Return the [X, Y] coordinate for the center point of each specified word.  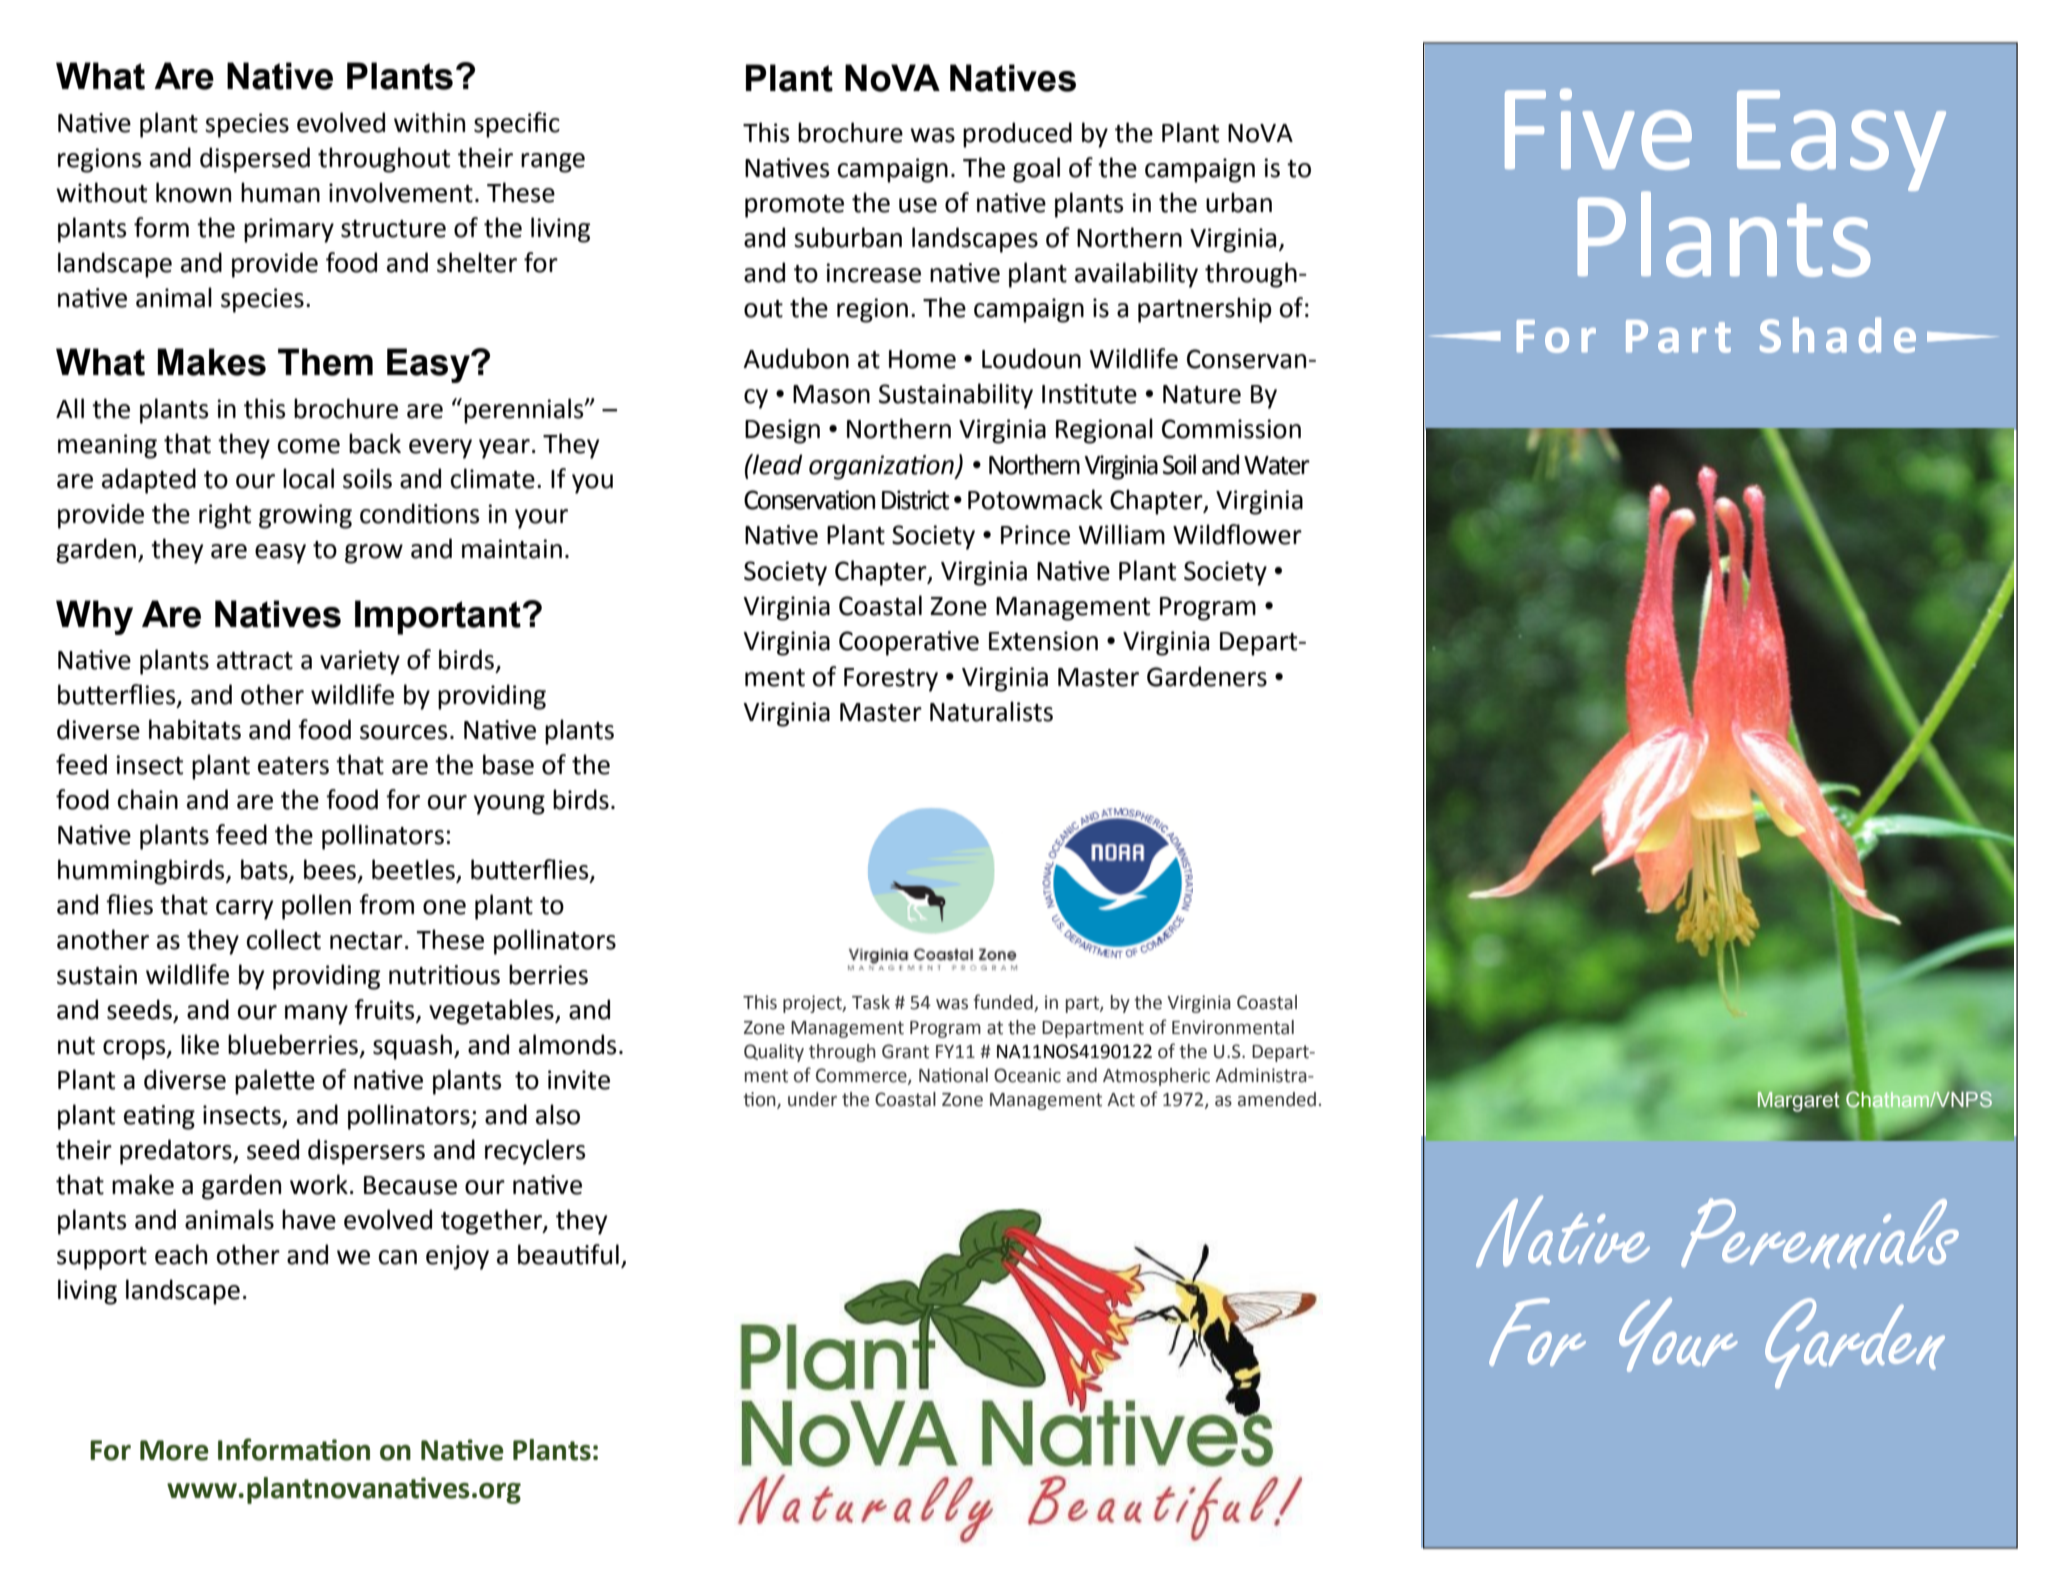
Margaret [1798, 1102]
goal [1036, 170]
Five [1598, 129]
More [174, 1450]
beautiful [568, 1254]
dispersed [255, 160]
